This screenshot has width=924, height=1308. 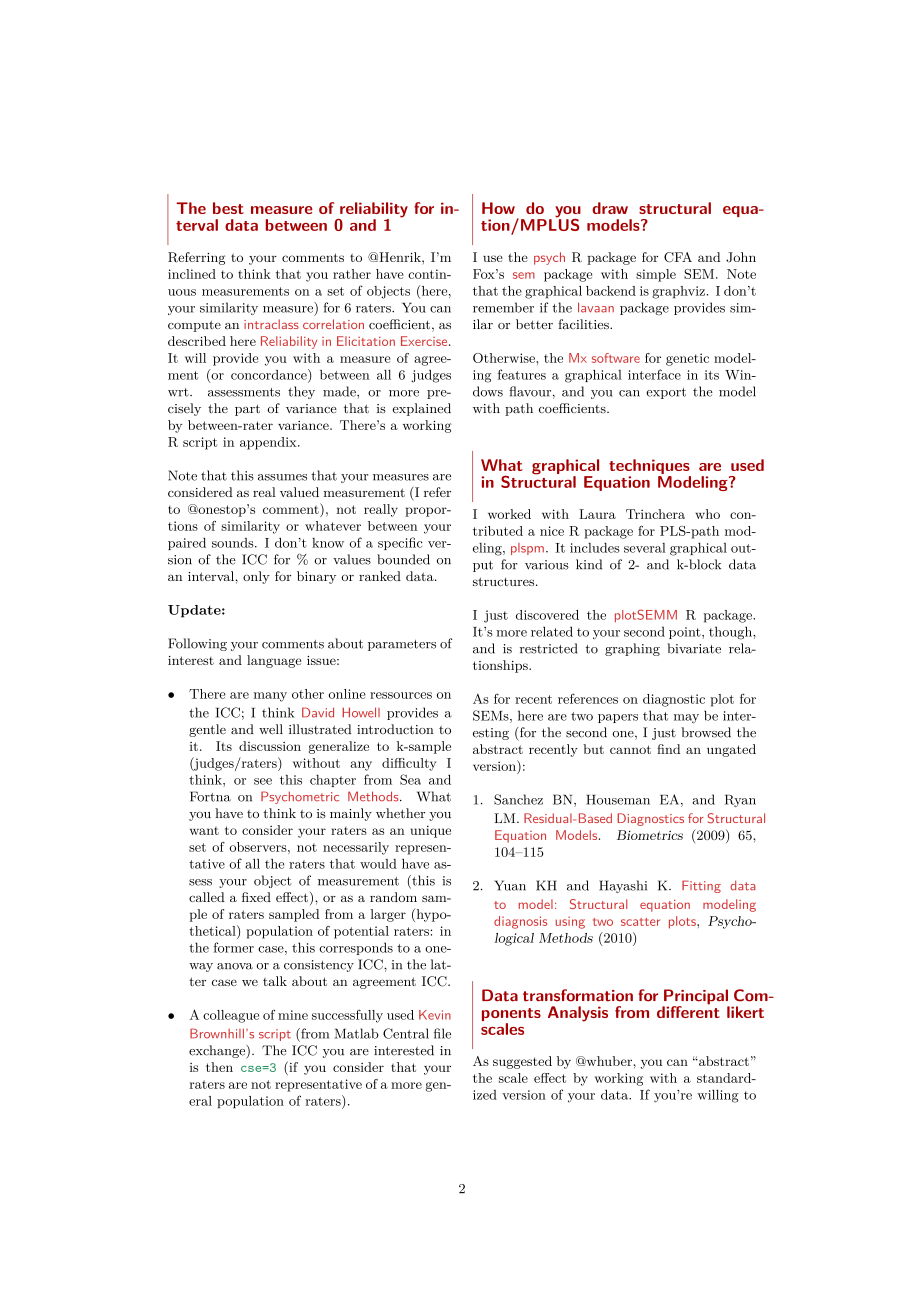 What do you see at coordinates (422, 409) in the screenshot?
I see `explained` at bounding box center [422, 409].
